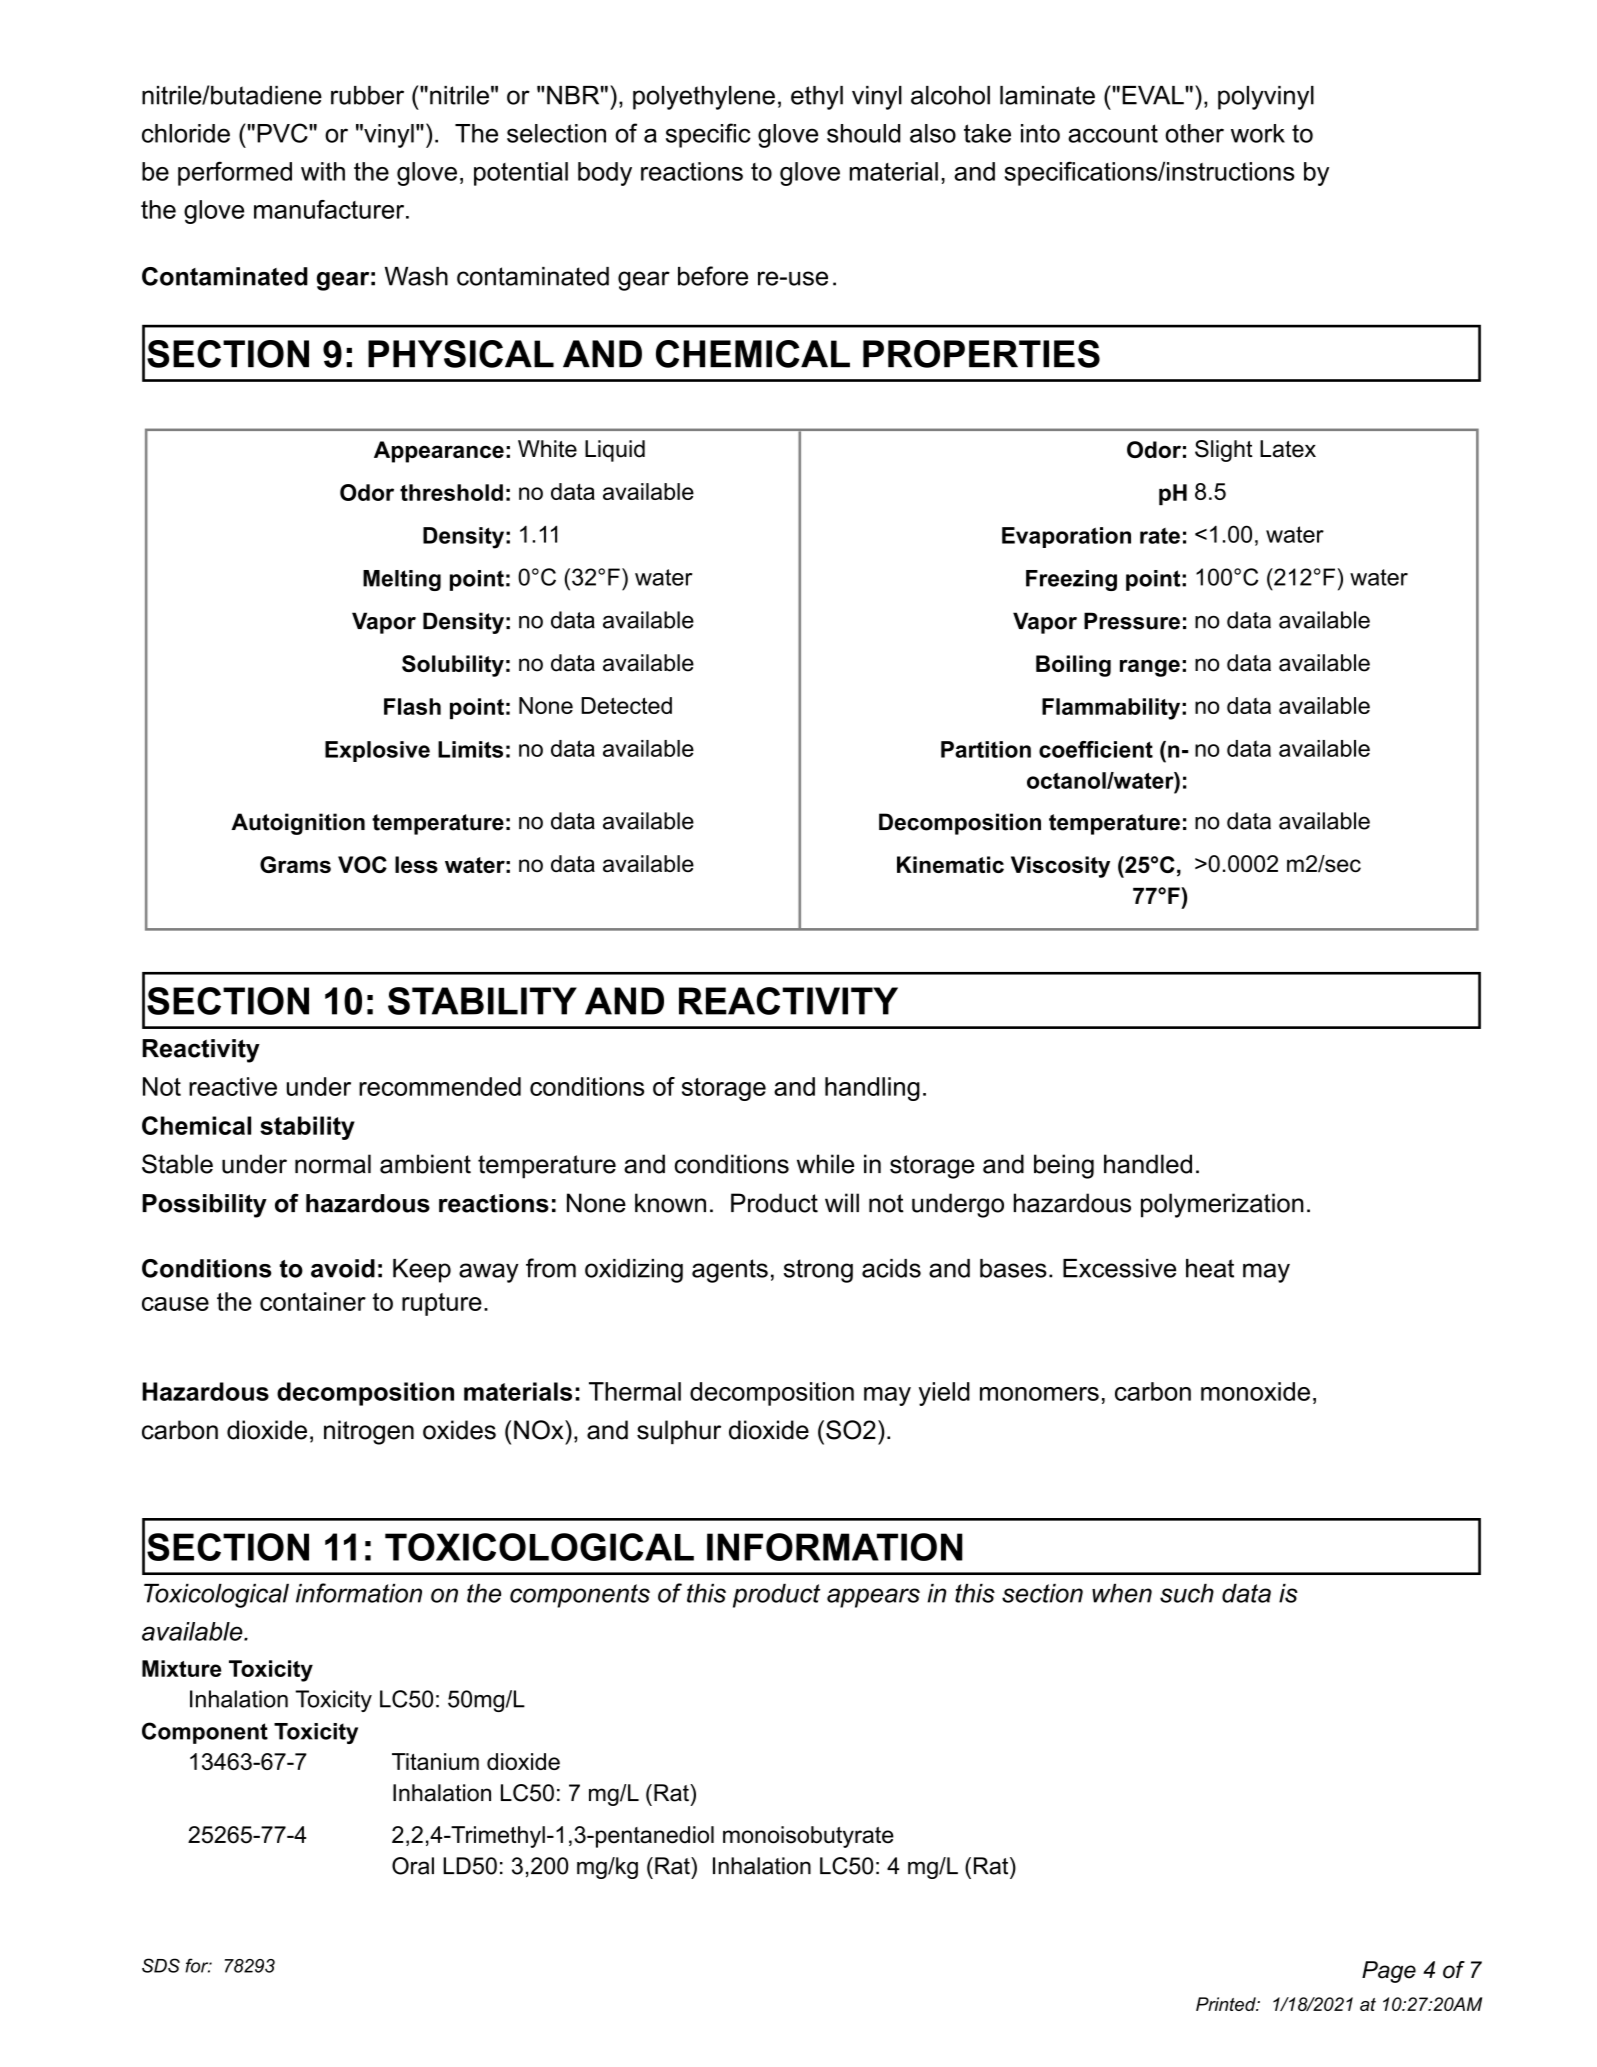 The width and height of the screenshot is (1597, 2067). I want to click on Melting, so click(402, 580).
